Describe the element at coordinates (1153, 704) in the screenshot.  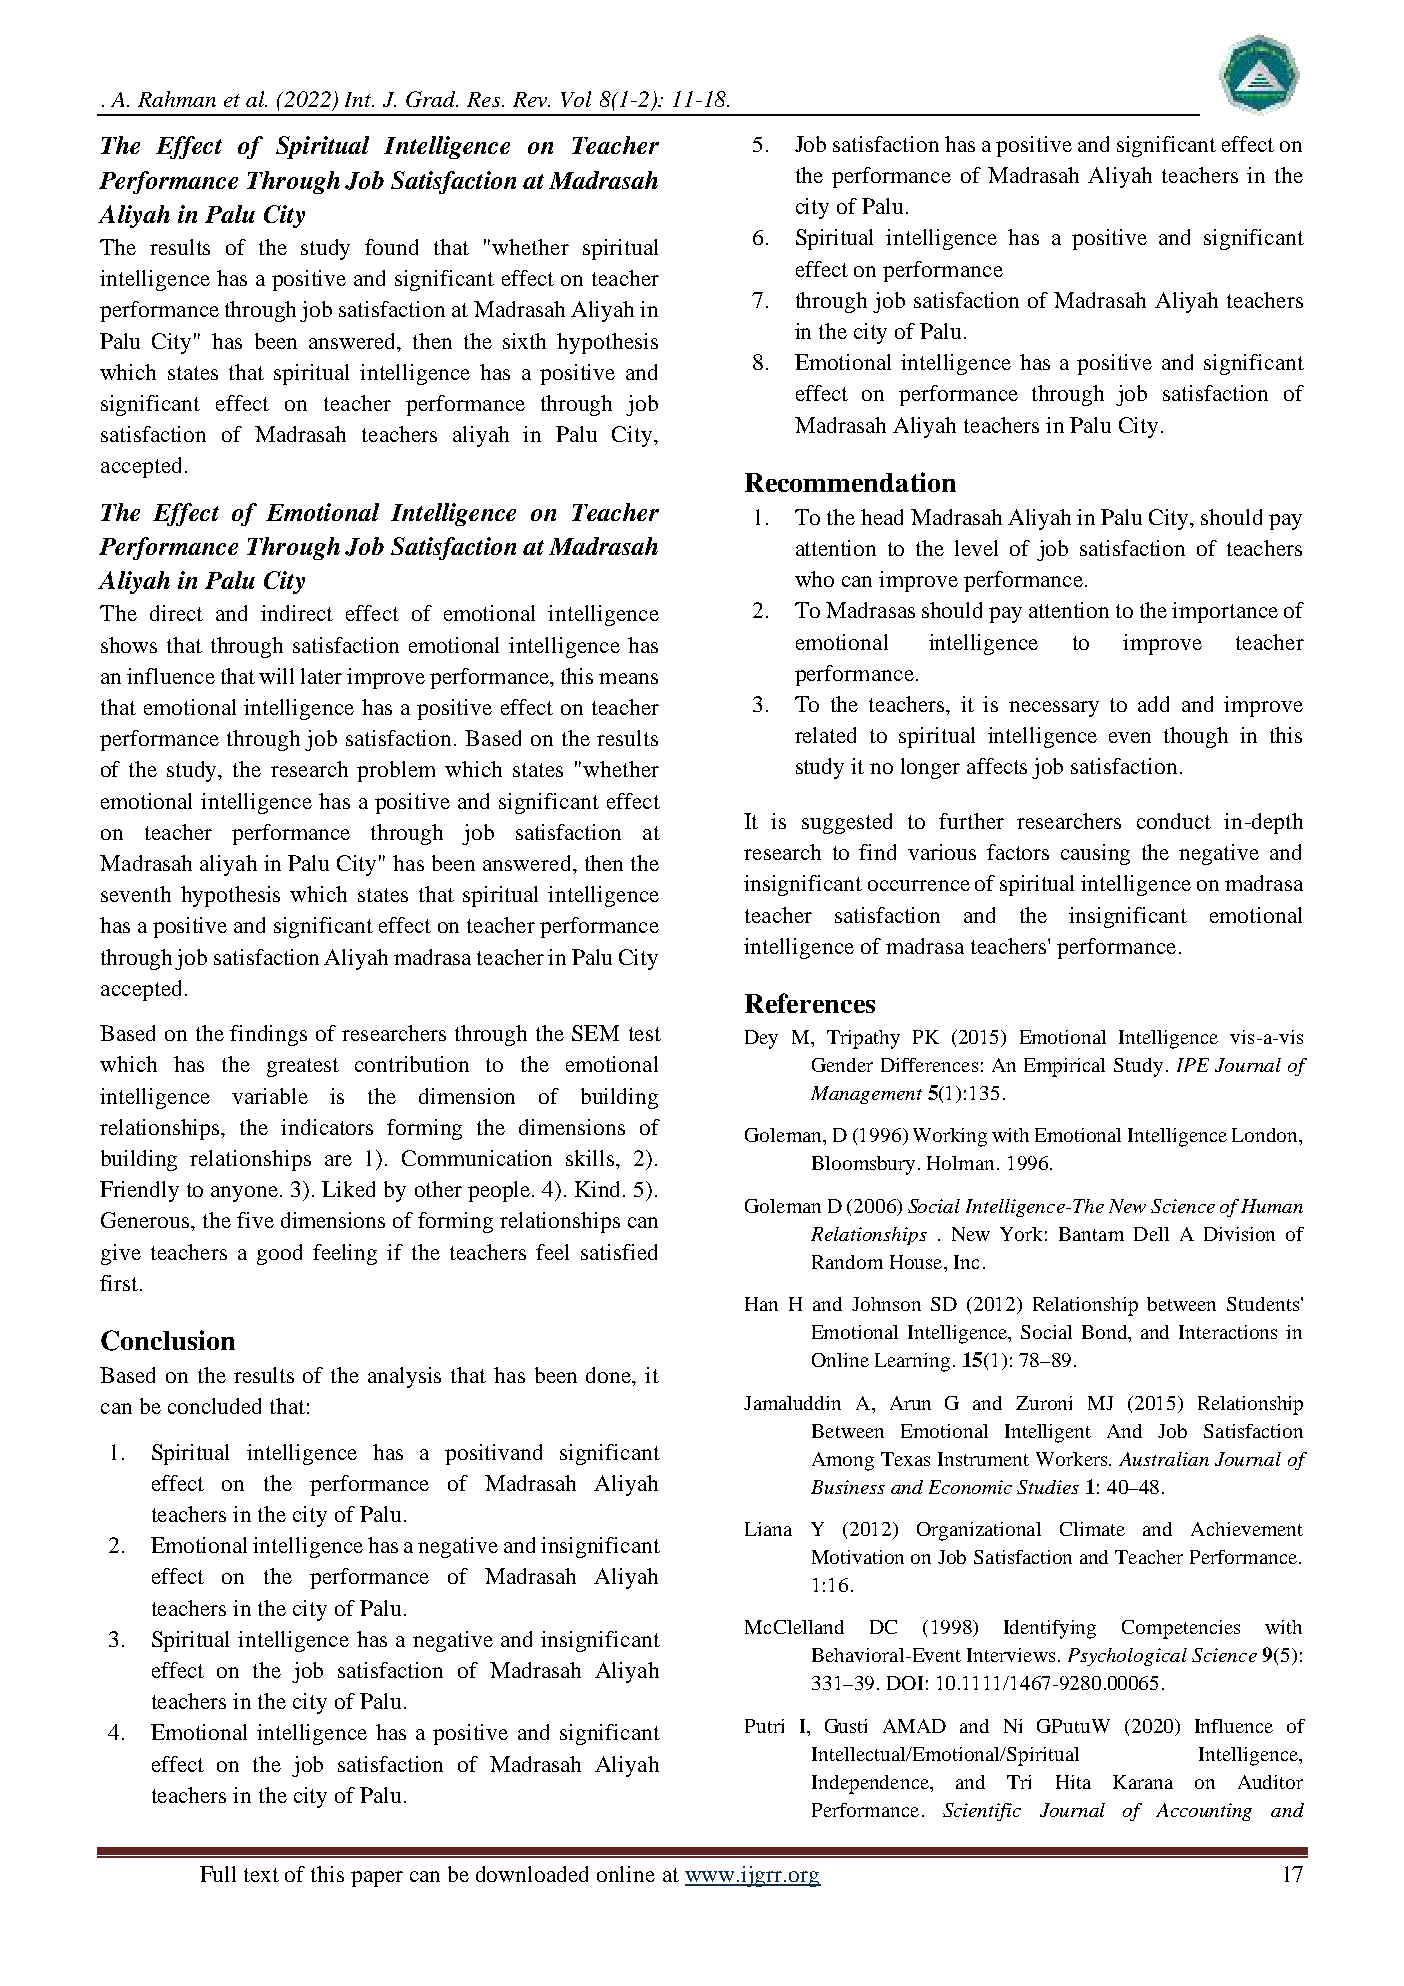
I see `add` at that location.
